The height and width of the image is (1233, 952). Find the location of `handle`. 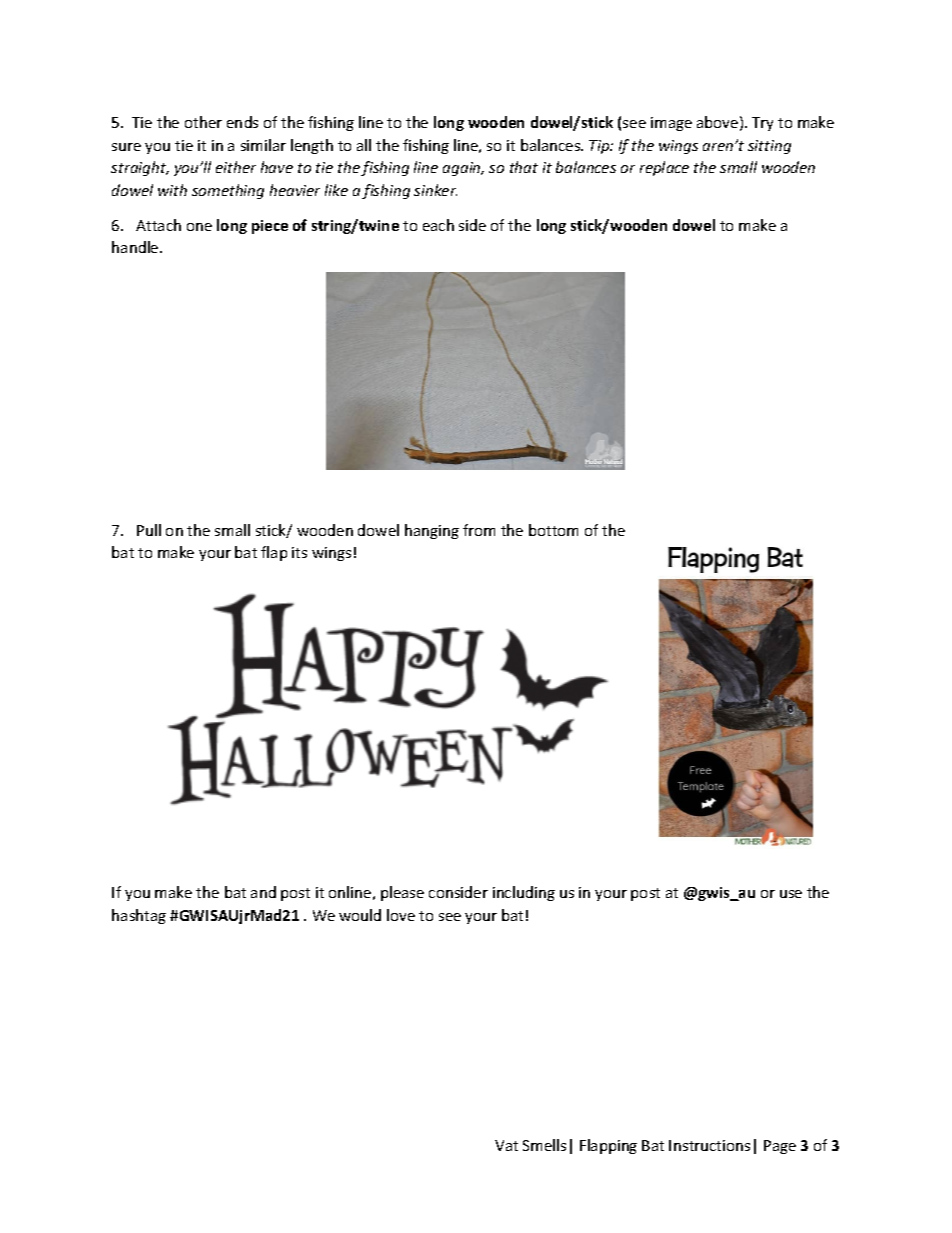

handle is located at coordinates (136, 247).
